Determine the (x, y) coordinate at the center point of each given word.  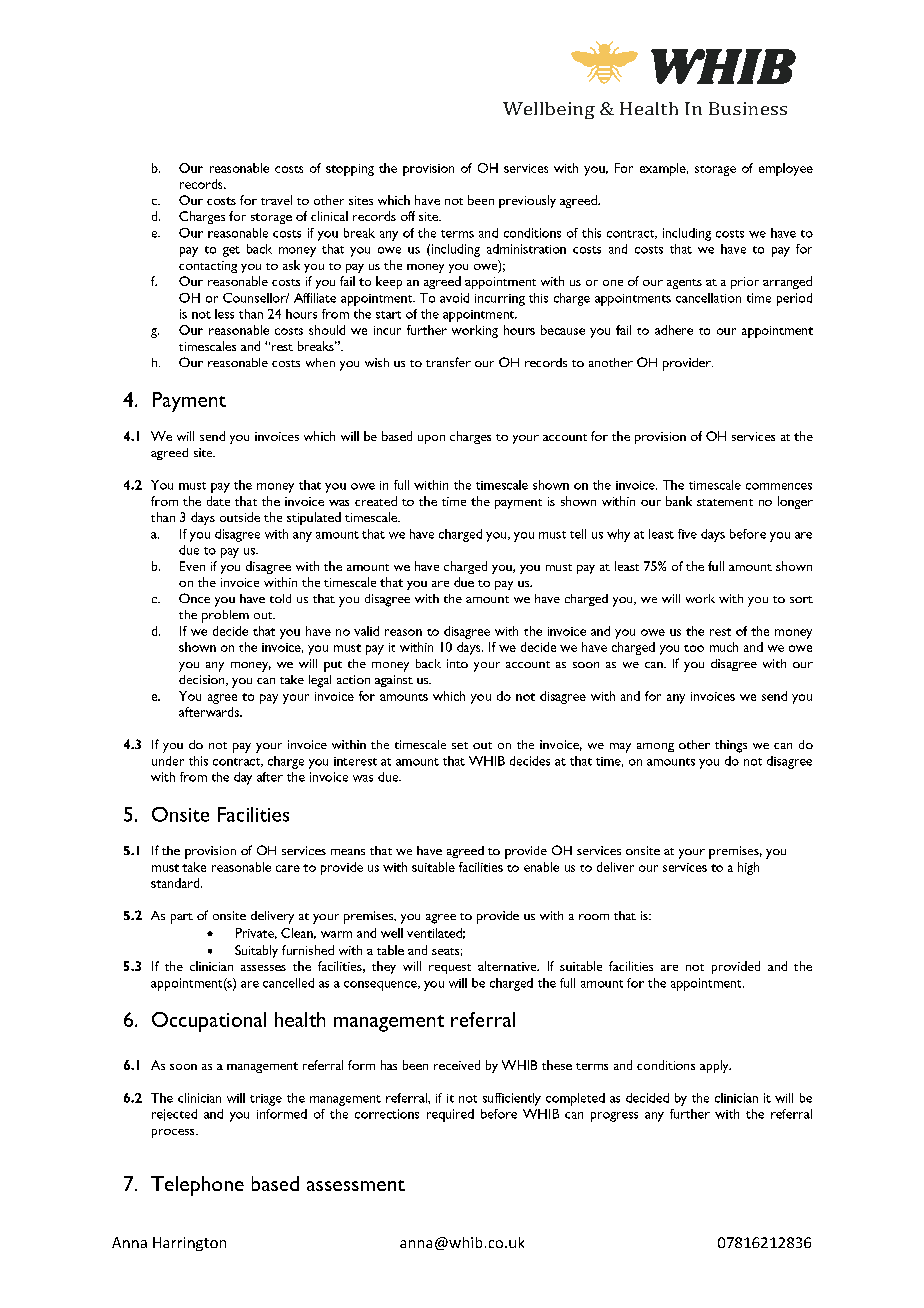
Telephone (197, 1186)
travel (276, 200)
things (731, 746)
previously (527, 201)
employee (786, 169)
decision (203, 680)
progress (614, 1117)
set (460, 745)
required (450, 1115)
